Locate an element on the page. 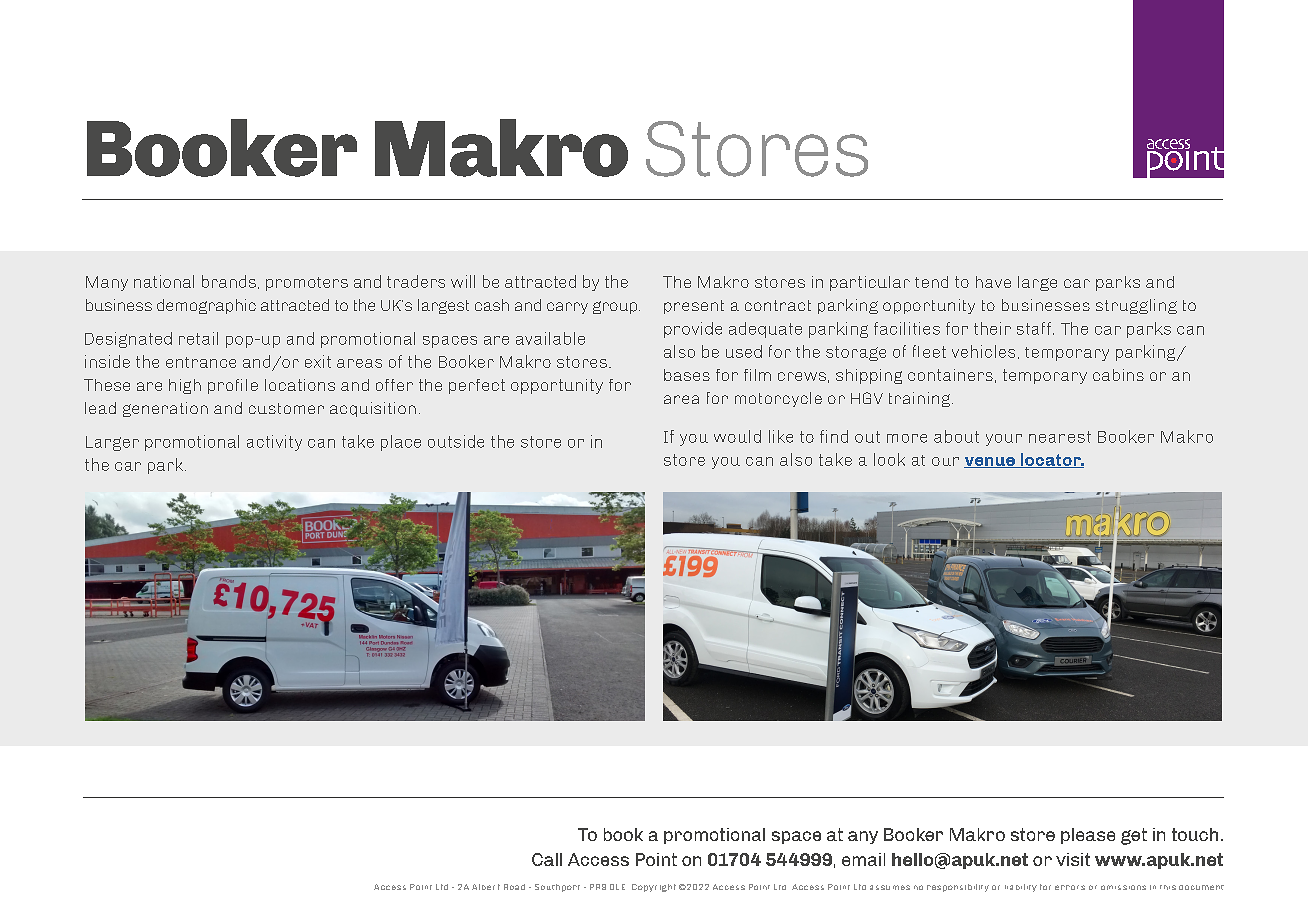  Albert is located at coordinates (486, 887).
